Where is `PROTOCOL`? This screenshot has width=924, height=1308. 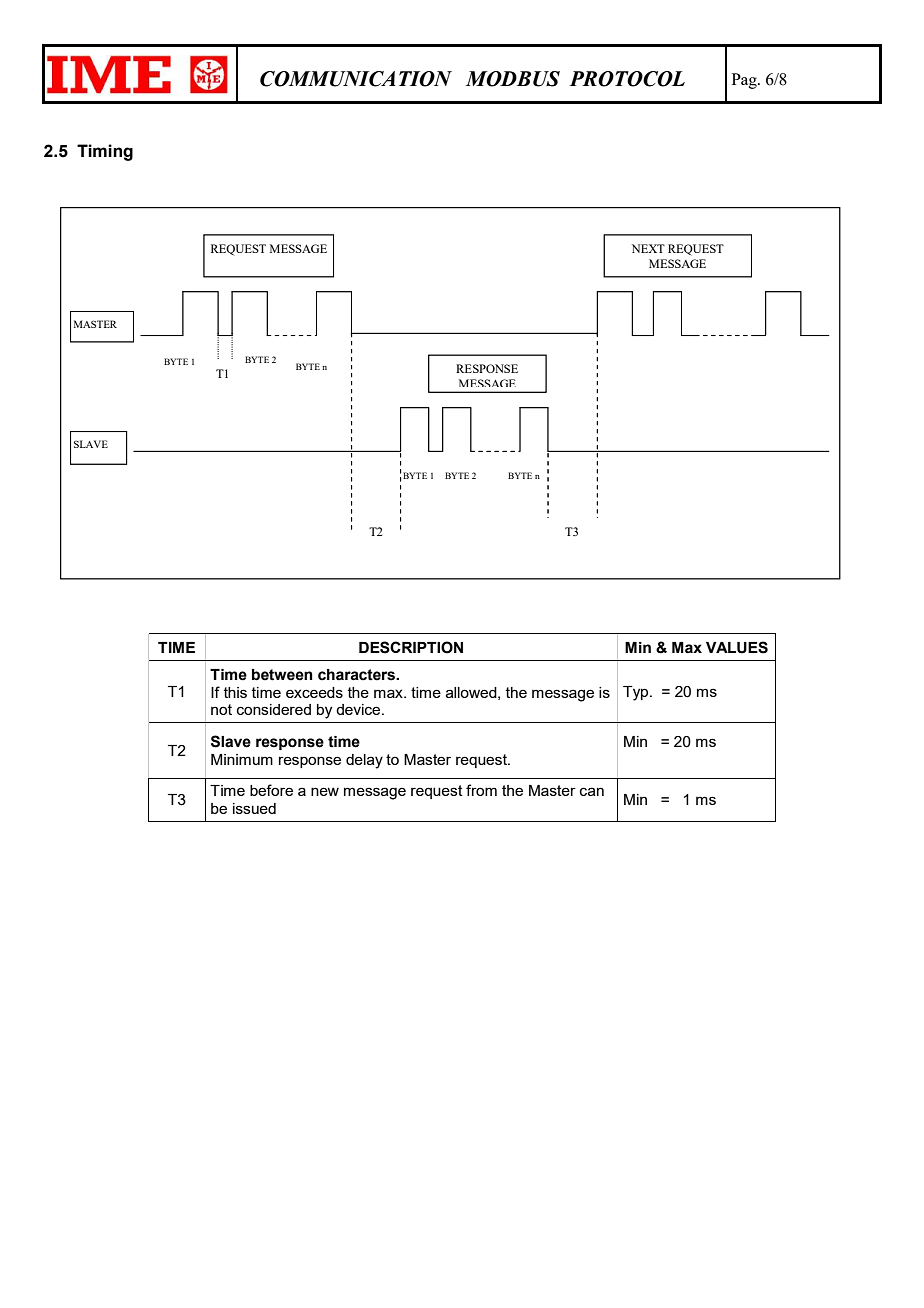 PROTOCOL is located at coordinates (627, 79).
